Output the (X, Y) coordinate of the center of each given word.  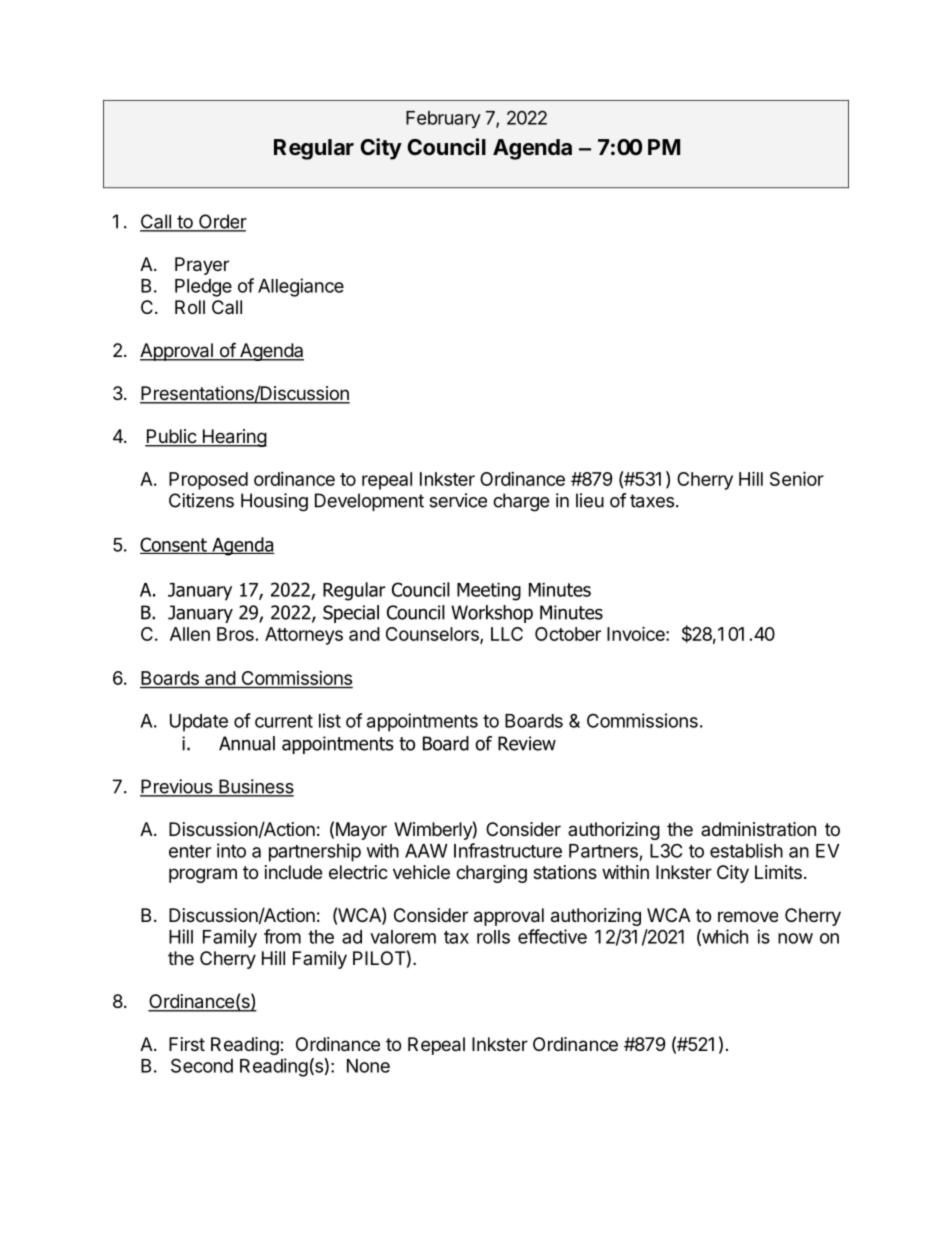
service (458, 500)
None (368, 1066)
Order (221, 222)
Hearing (233, 438)
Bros (235, 634)
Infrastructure (508, 850)
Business (255, 787)
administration (758, 829)
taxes (652, 501)
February (443, 119)
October (568, 634)
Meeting (489, 592)
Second (202, 1065)
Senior (797, 478)
